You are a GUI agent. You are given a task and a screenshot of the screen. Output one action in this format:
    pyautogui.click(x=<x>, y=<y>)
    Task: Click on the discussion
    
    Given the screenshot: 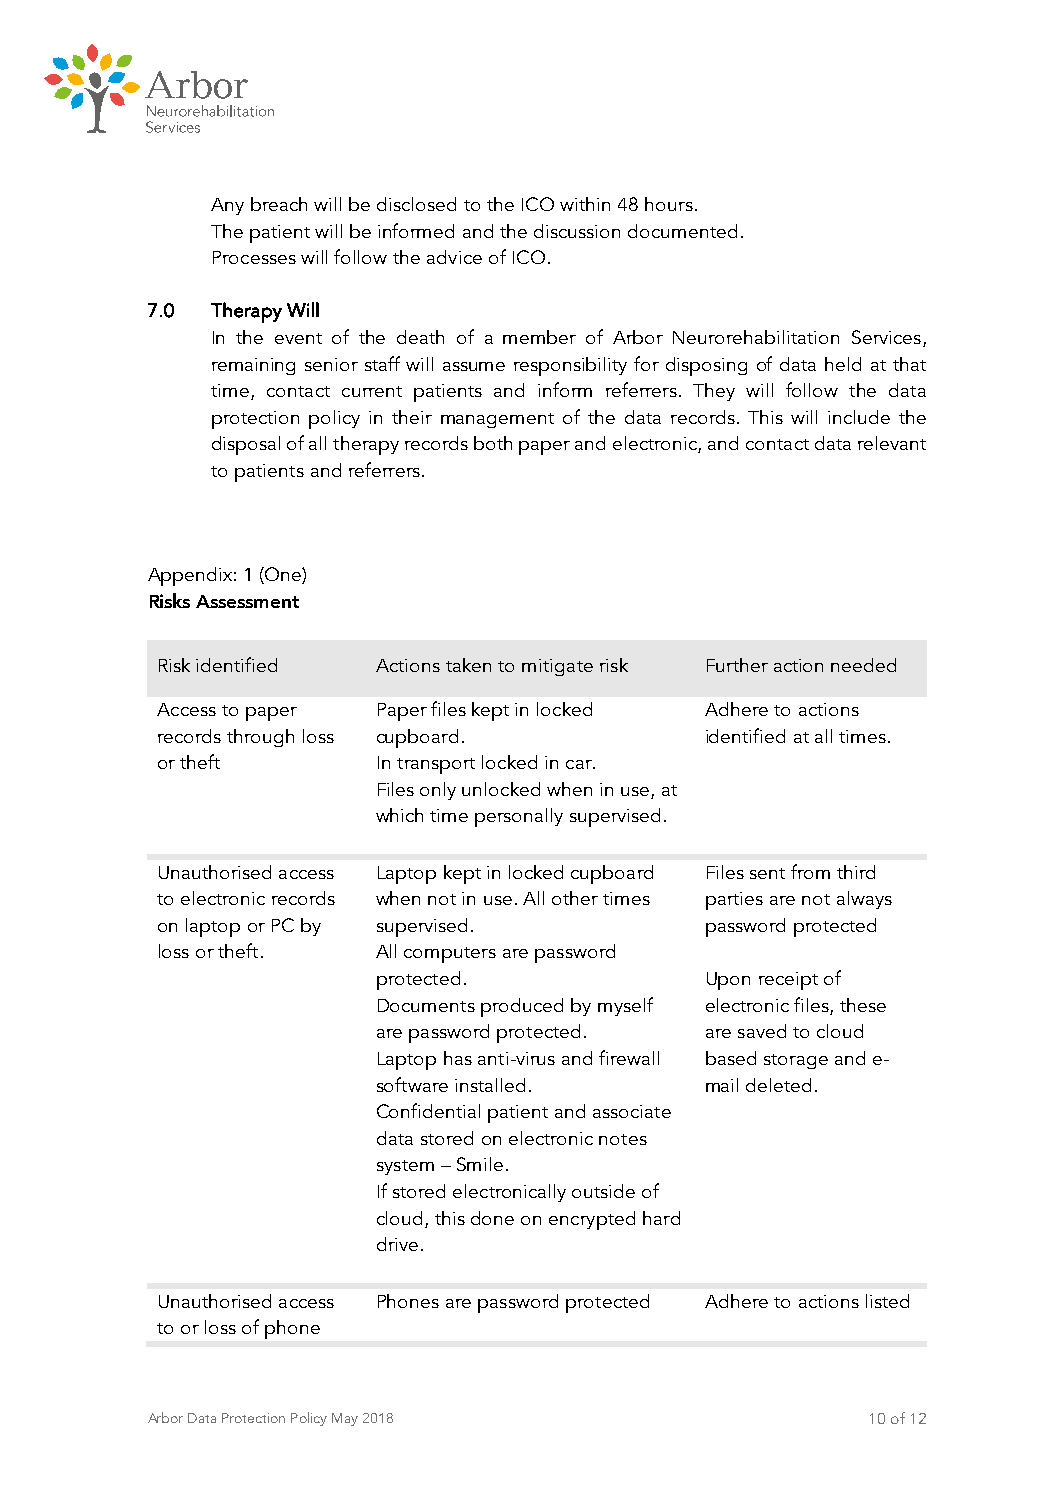 What is the action you would take?
    pyautogui.click(x=577, y=231)
